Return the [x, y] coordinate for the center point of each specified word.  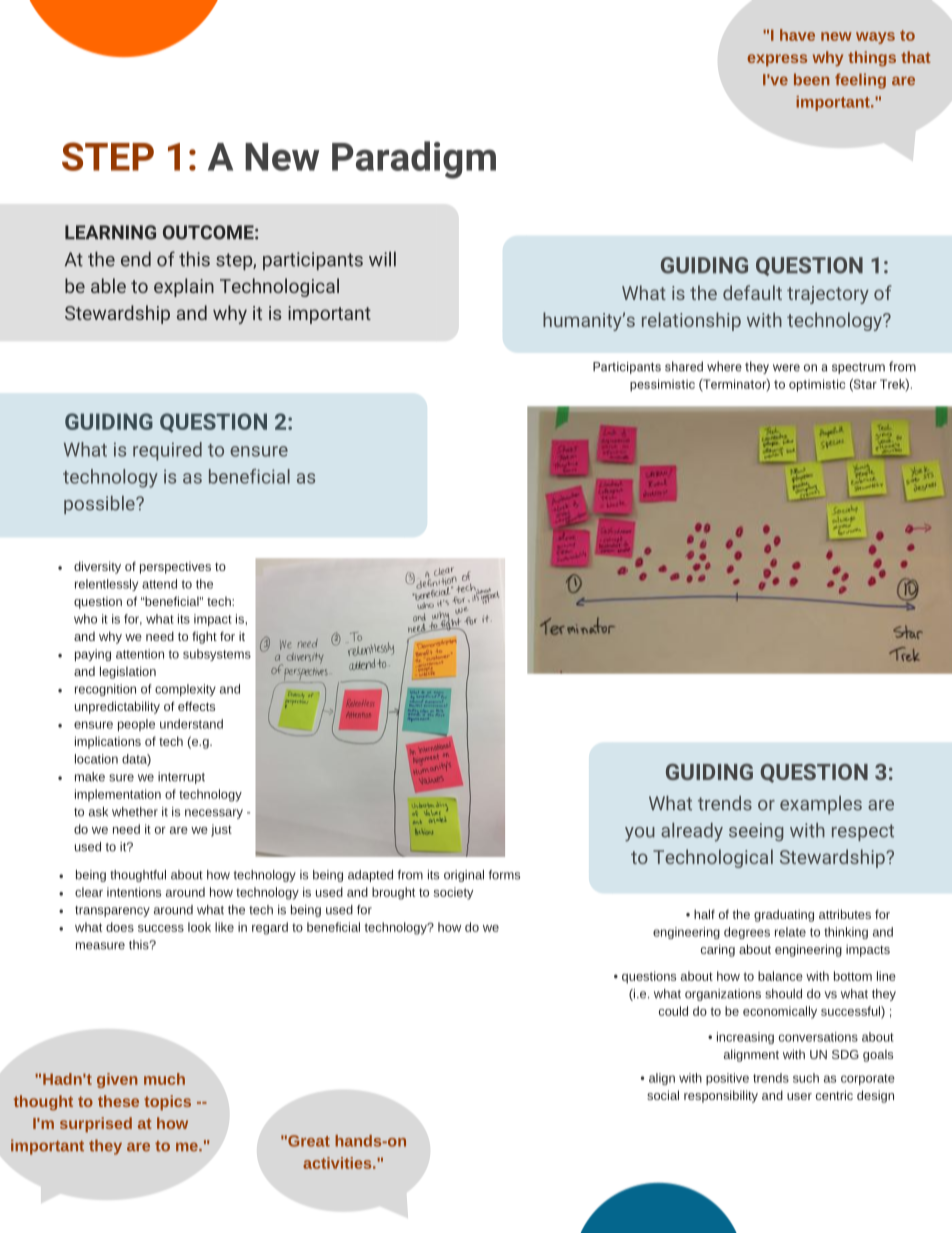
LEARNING [110, 232]
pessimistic [662, 385]
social [663, 1095]
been [812, 79]
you [640, 834]
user [799, 1096]
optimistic [817, 385]
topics [167, 1103]
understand [191, 724]
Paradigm [414, 160]
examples [821, 805]
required [167, 451]
